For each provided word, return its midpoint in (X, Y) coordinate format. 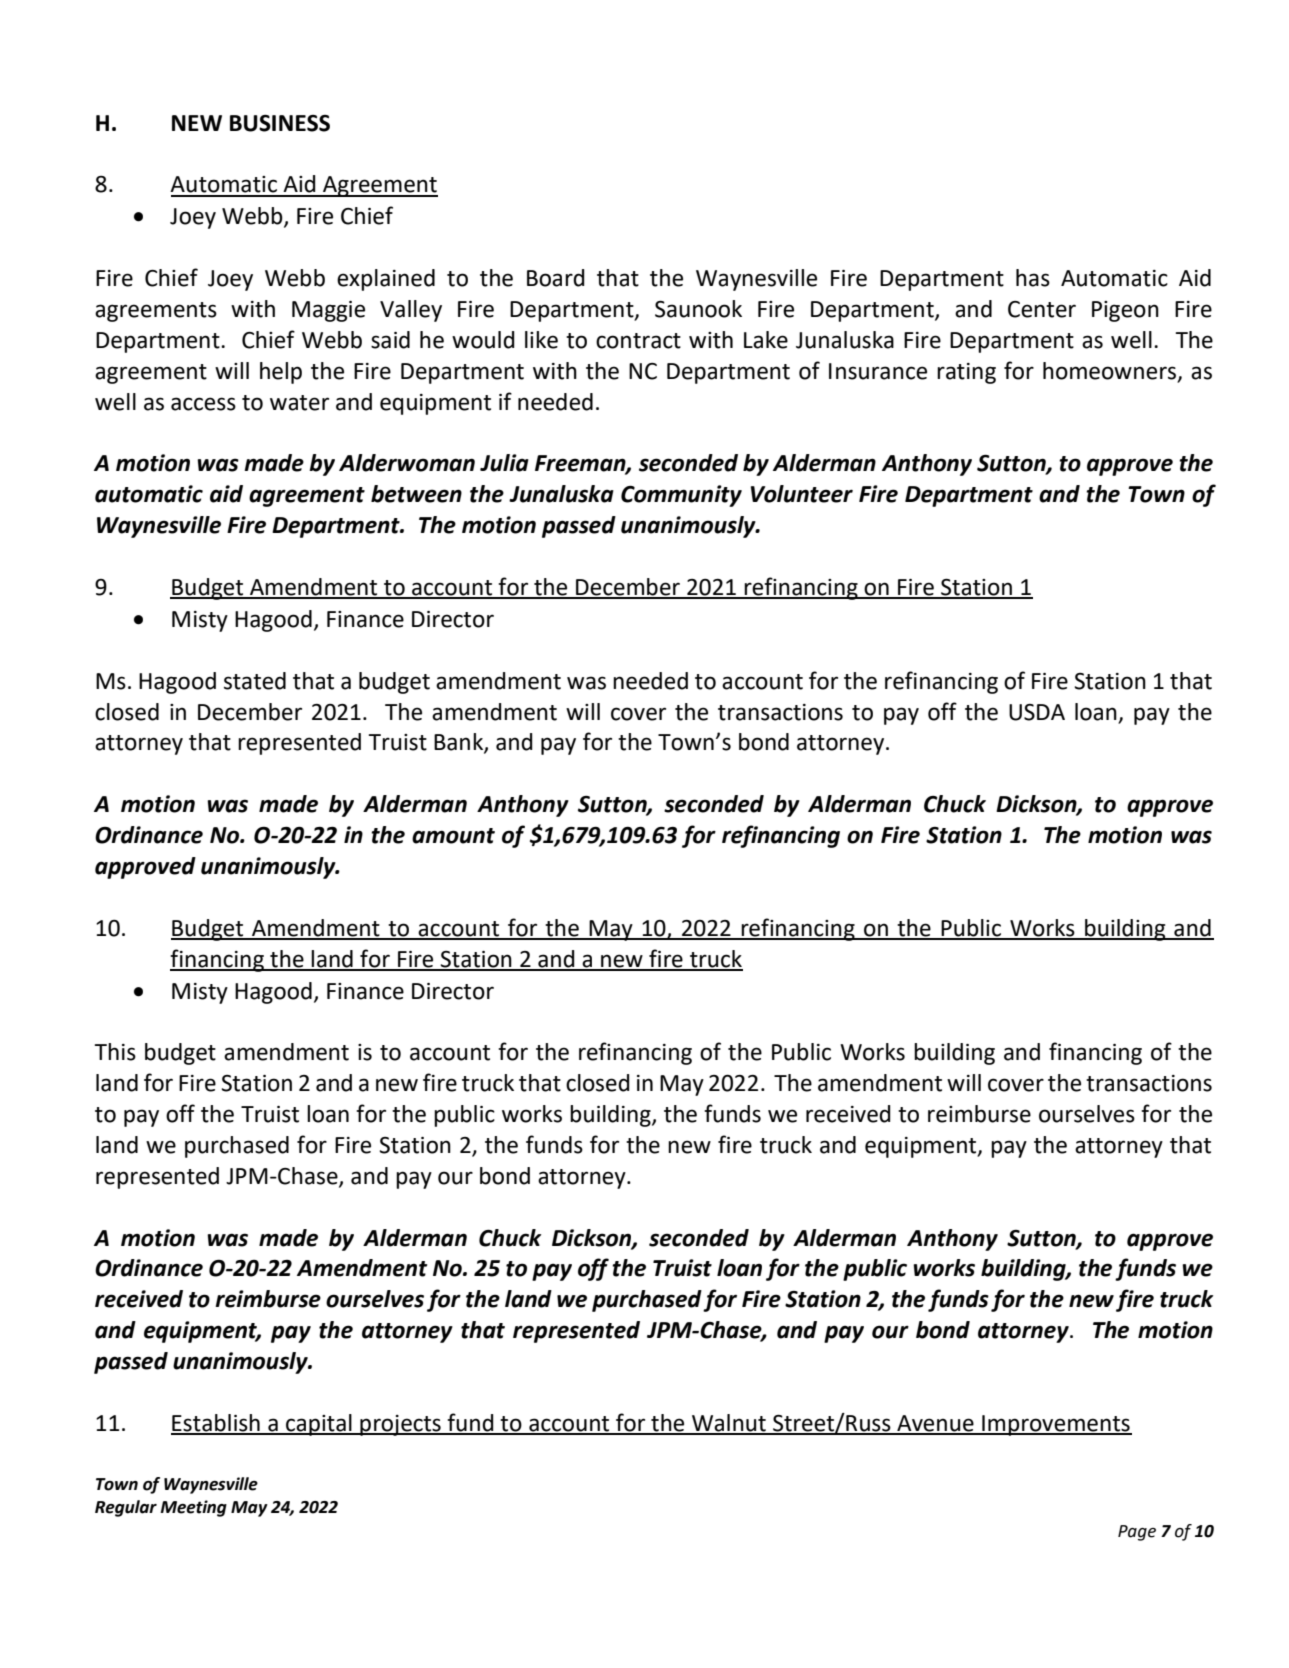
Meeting (193, 1508)
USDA (1037, 712)
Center (1042, 309)
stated (255, 681)
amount (453, 836)
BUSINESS (280, 123)
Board (556, 278)
